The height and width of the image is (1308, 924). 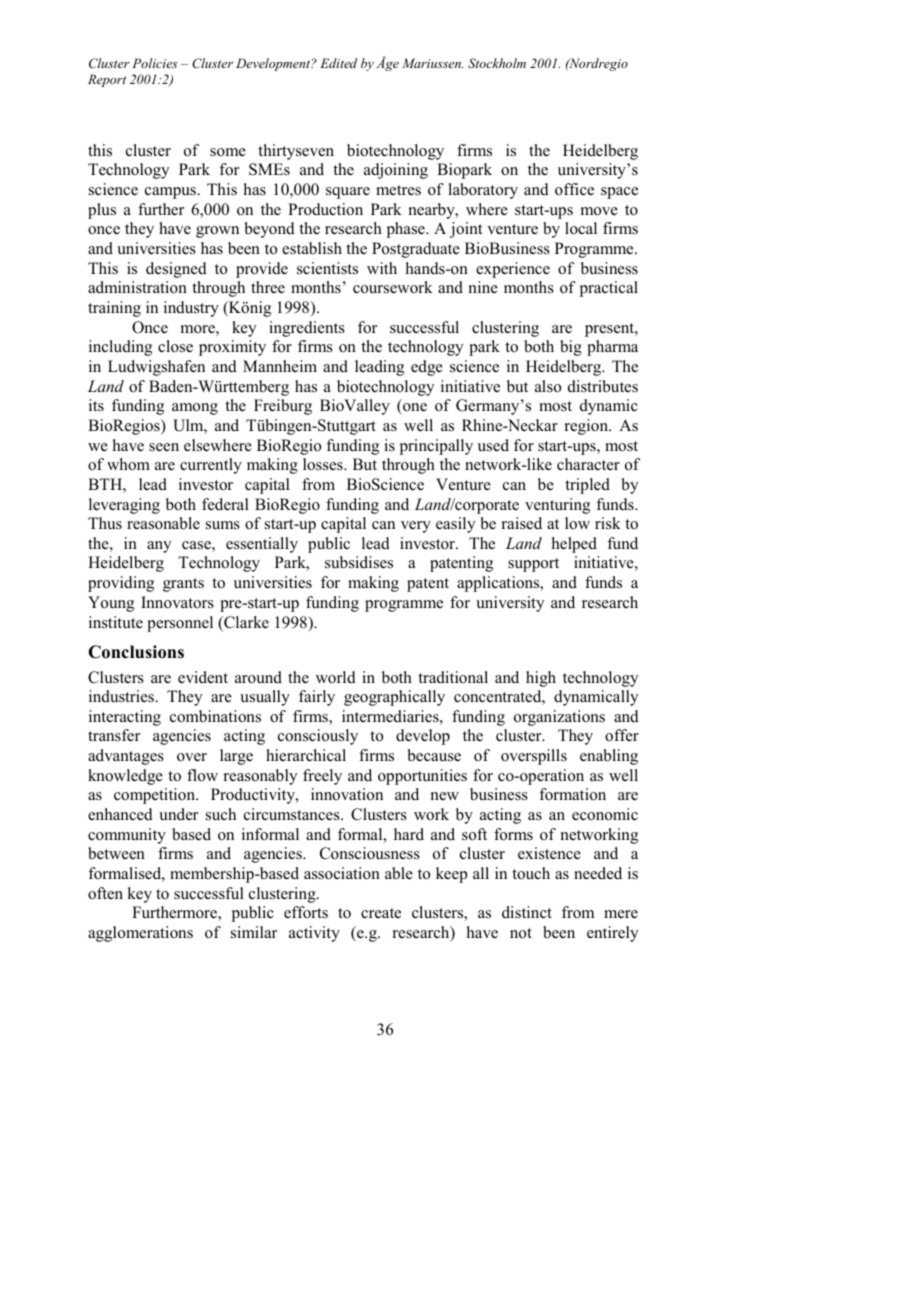 What do you see at coordinates (124, 506) in the image?
I see `leveraging` at bounding box center [124, 506].
